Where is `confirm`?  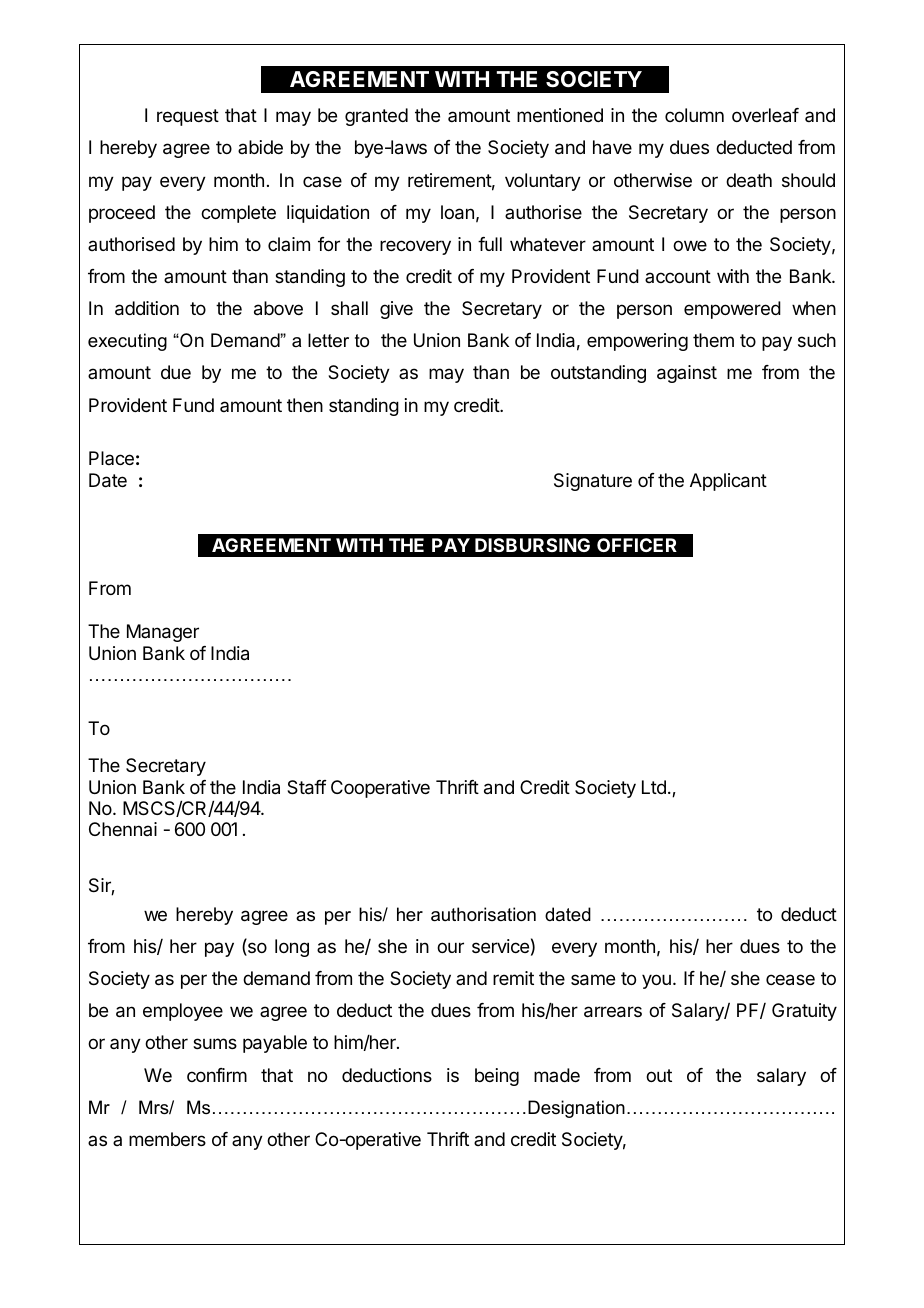 confirm is located at coordinates (217, 1075).
